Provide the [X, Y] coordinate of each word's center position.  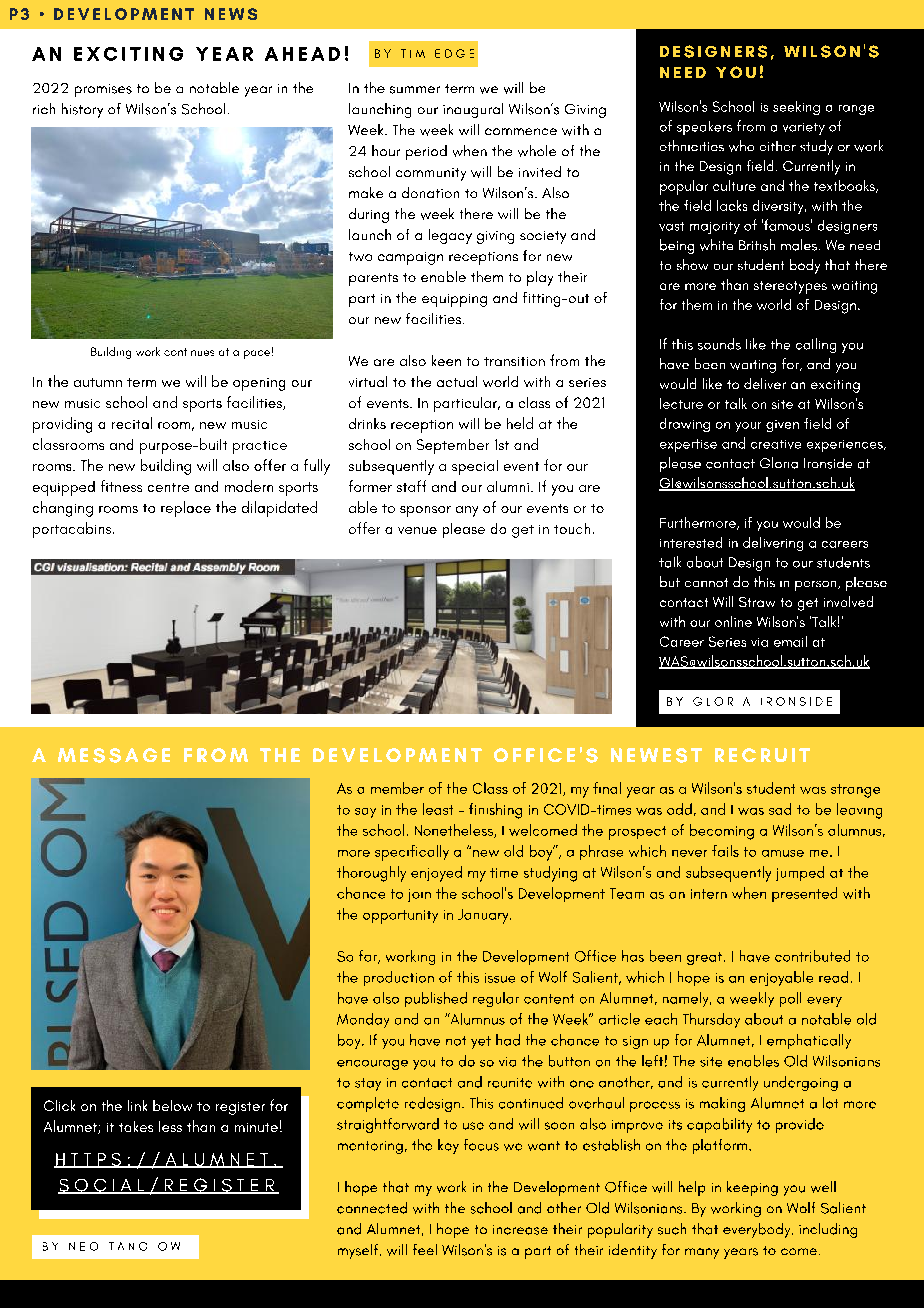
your [748, 427]
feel [425, 1249]
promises [103, 90]
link [137, 1105]
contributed [812, 956]
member [397, 788]
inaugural [473, 110]
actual [457, 381]
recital [132, 423]
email [790, 641]
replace [186, 509]
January [484, 916]
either [778, 146]
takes [136, 1126]
